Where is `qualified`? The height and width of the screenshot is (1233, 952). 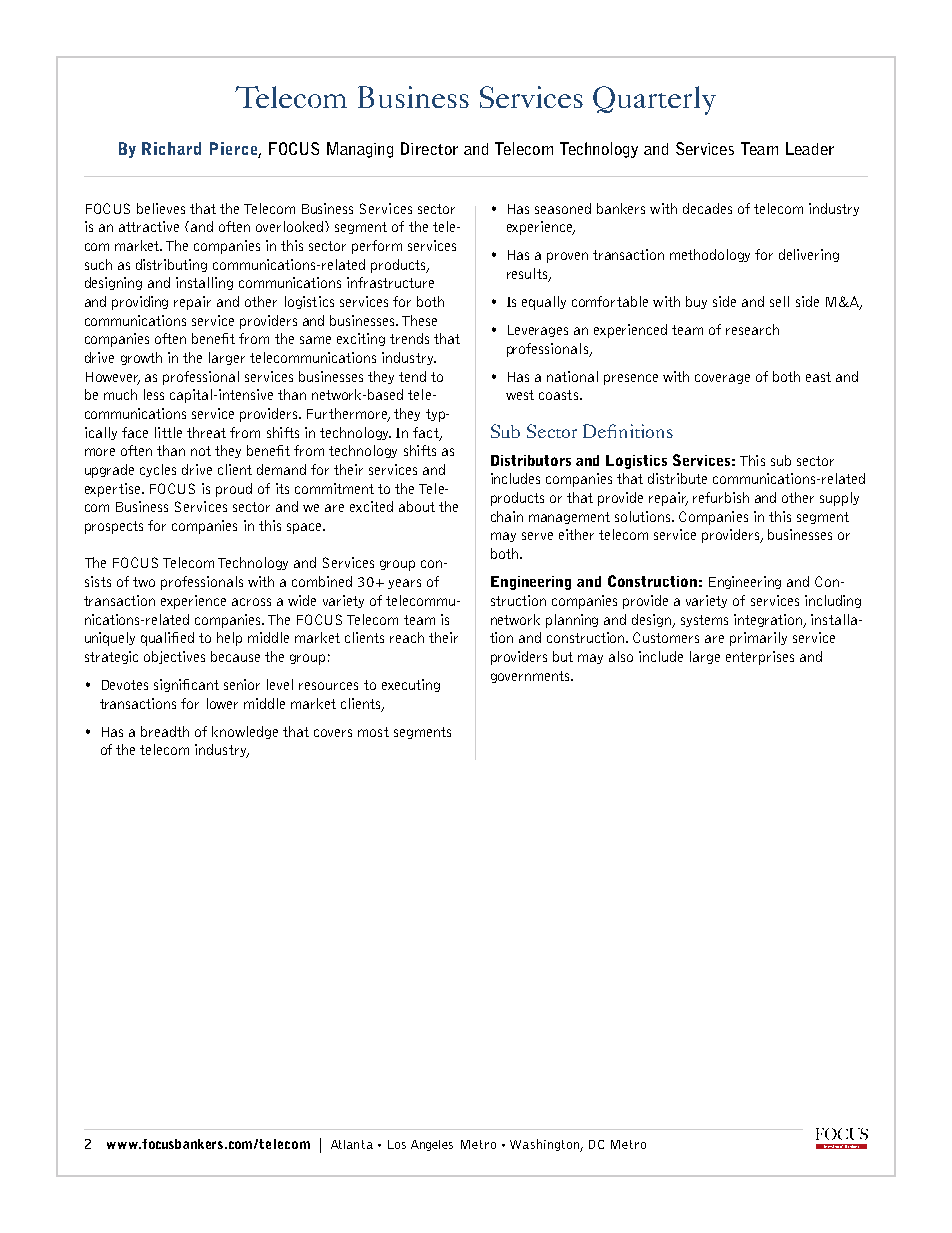
qualified is located at coordinates (167, 639).
